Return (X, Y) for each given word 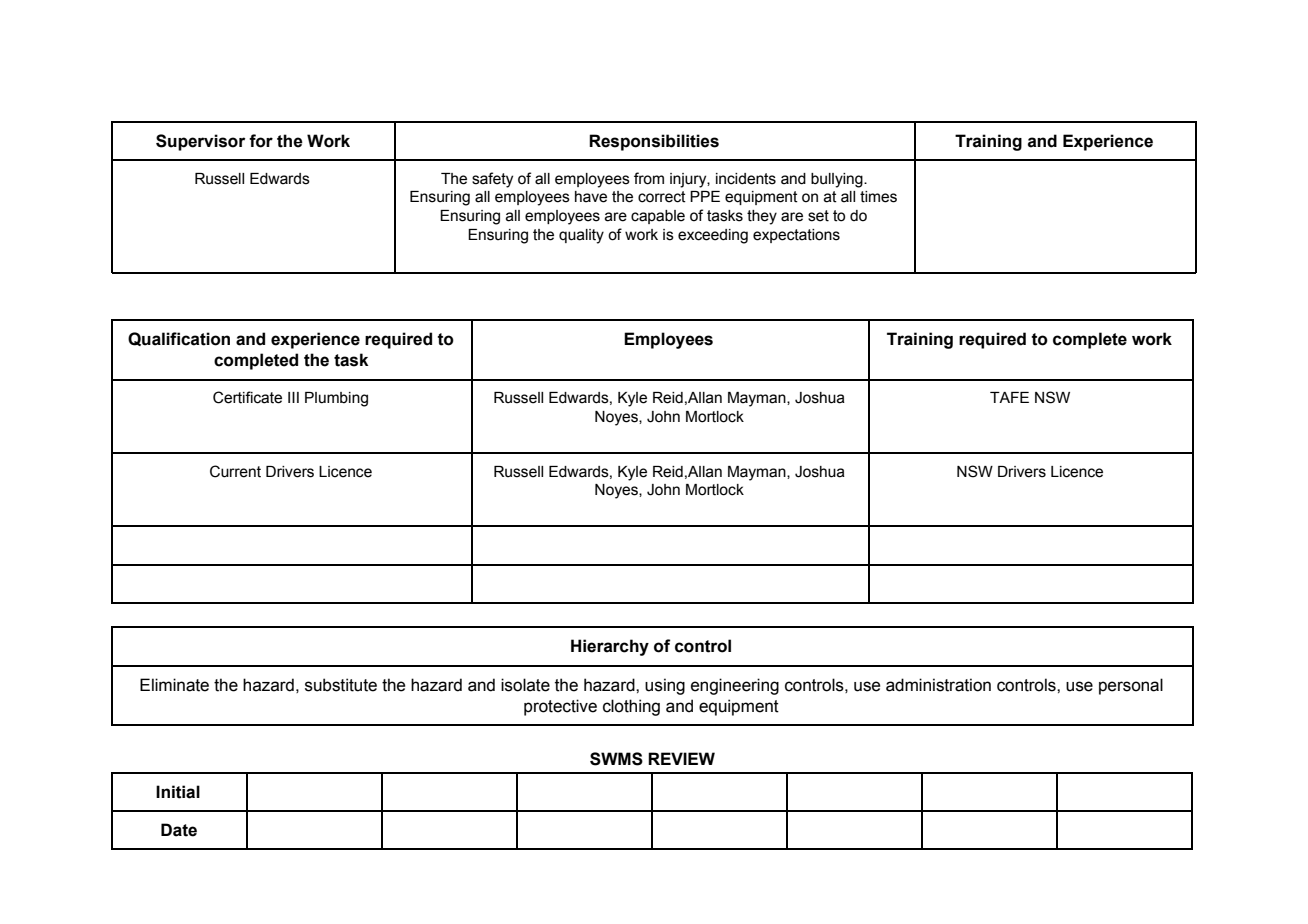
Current (235, 471)
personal (1131, 686)
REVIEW (681, 758)
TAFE (1009, 397)
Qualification (179, 339)
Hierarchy (610, 647)
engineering (735, 686)
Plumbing (336, 399)
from (649, 178)
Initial (178, 792)
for (261, 141)
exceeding (713, 236)
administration (938, 685)
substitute (341, 685)
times (878, 197)
